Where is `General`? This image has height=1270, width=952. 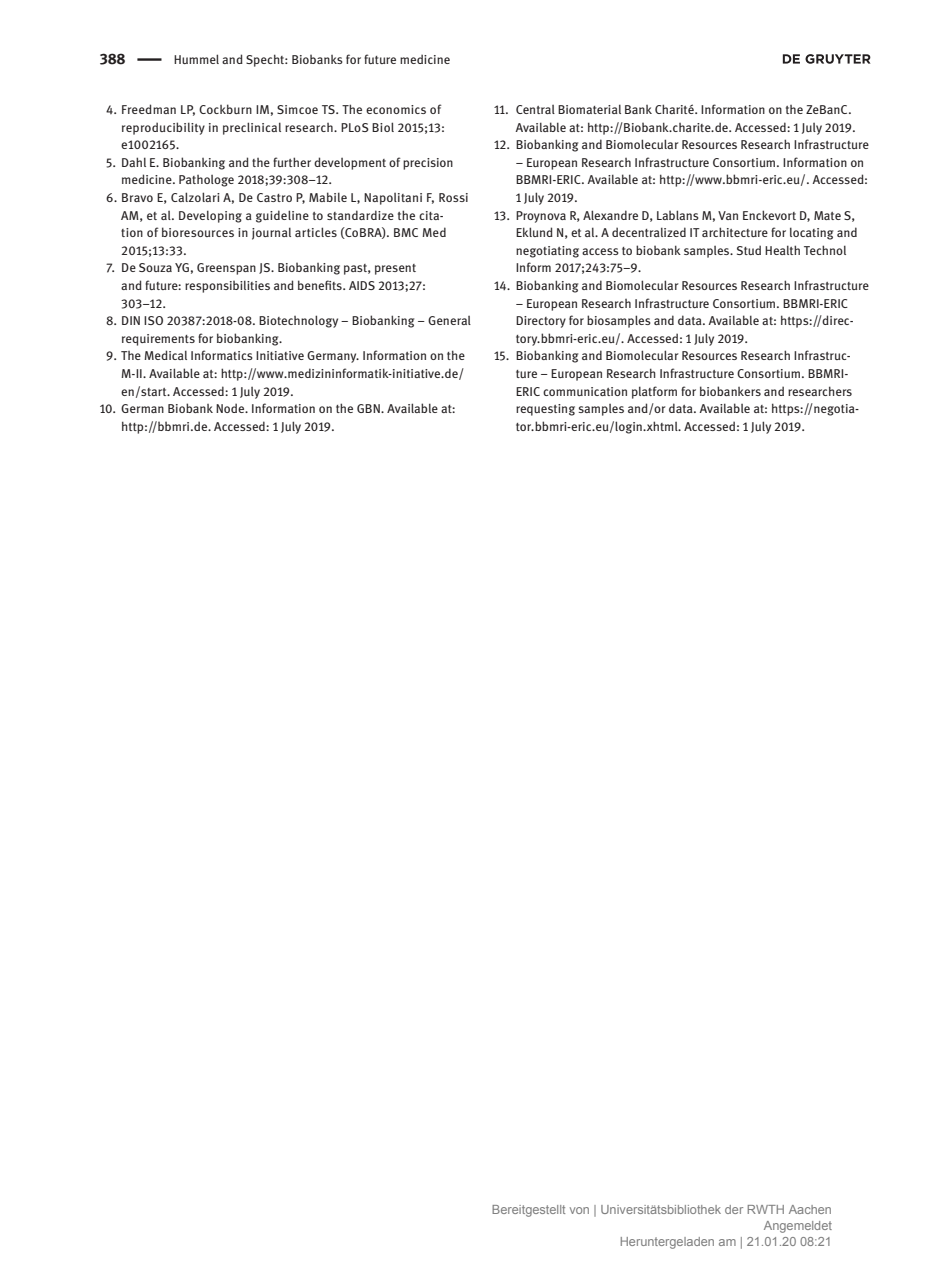 General is located at coordinates (449, 320).
